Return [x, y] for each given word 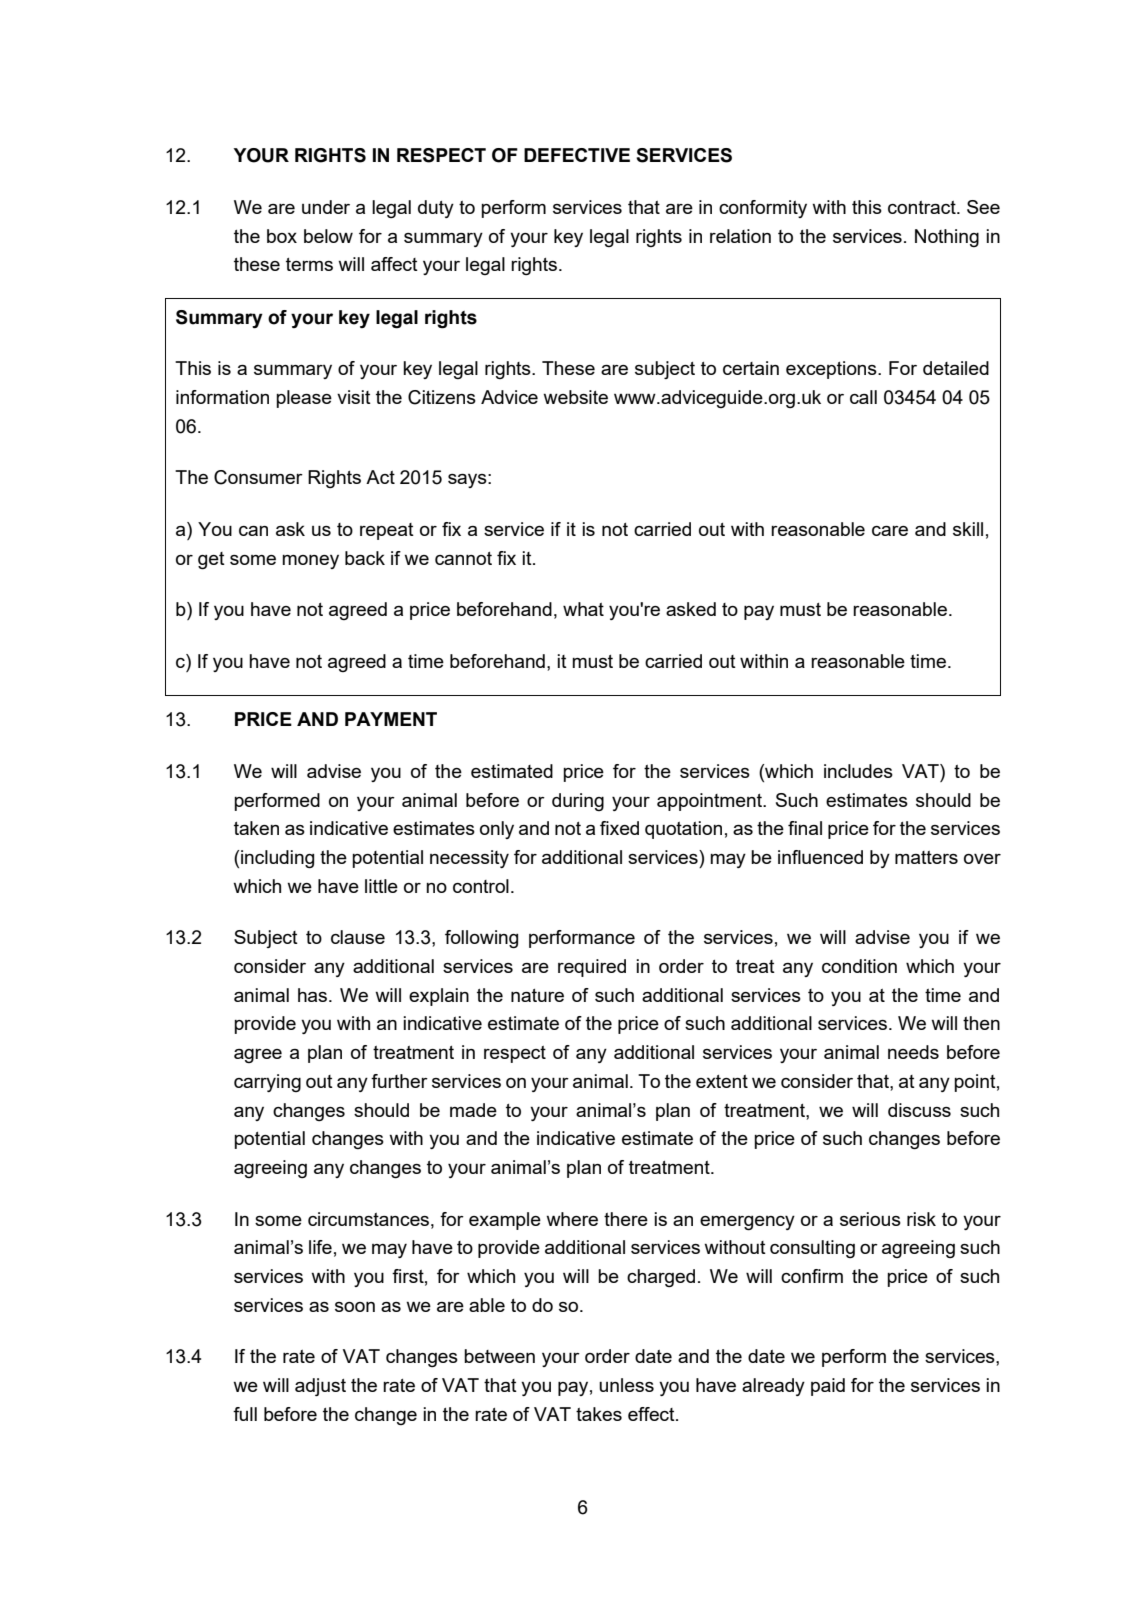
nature [537, 995]
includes [858, 771]
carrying [267, 1083]
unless [626, 1385]
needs [913, 1052]
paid [828, 1387]
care [890, 531]
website [575, 397]
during [578, 802]
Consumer [258, 477]
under [326, 207]
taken [256, 828]
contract [923, 207]
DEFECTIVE [577, 155]
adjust [320, 1387]
